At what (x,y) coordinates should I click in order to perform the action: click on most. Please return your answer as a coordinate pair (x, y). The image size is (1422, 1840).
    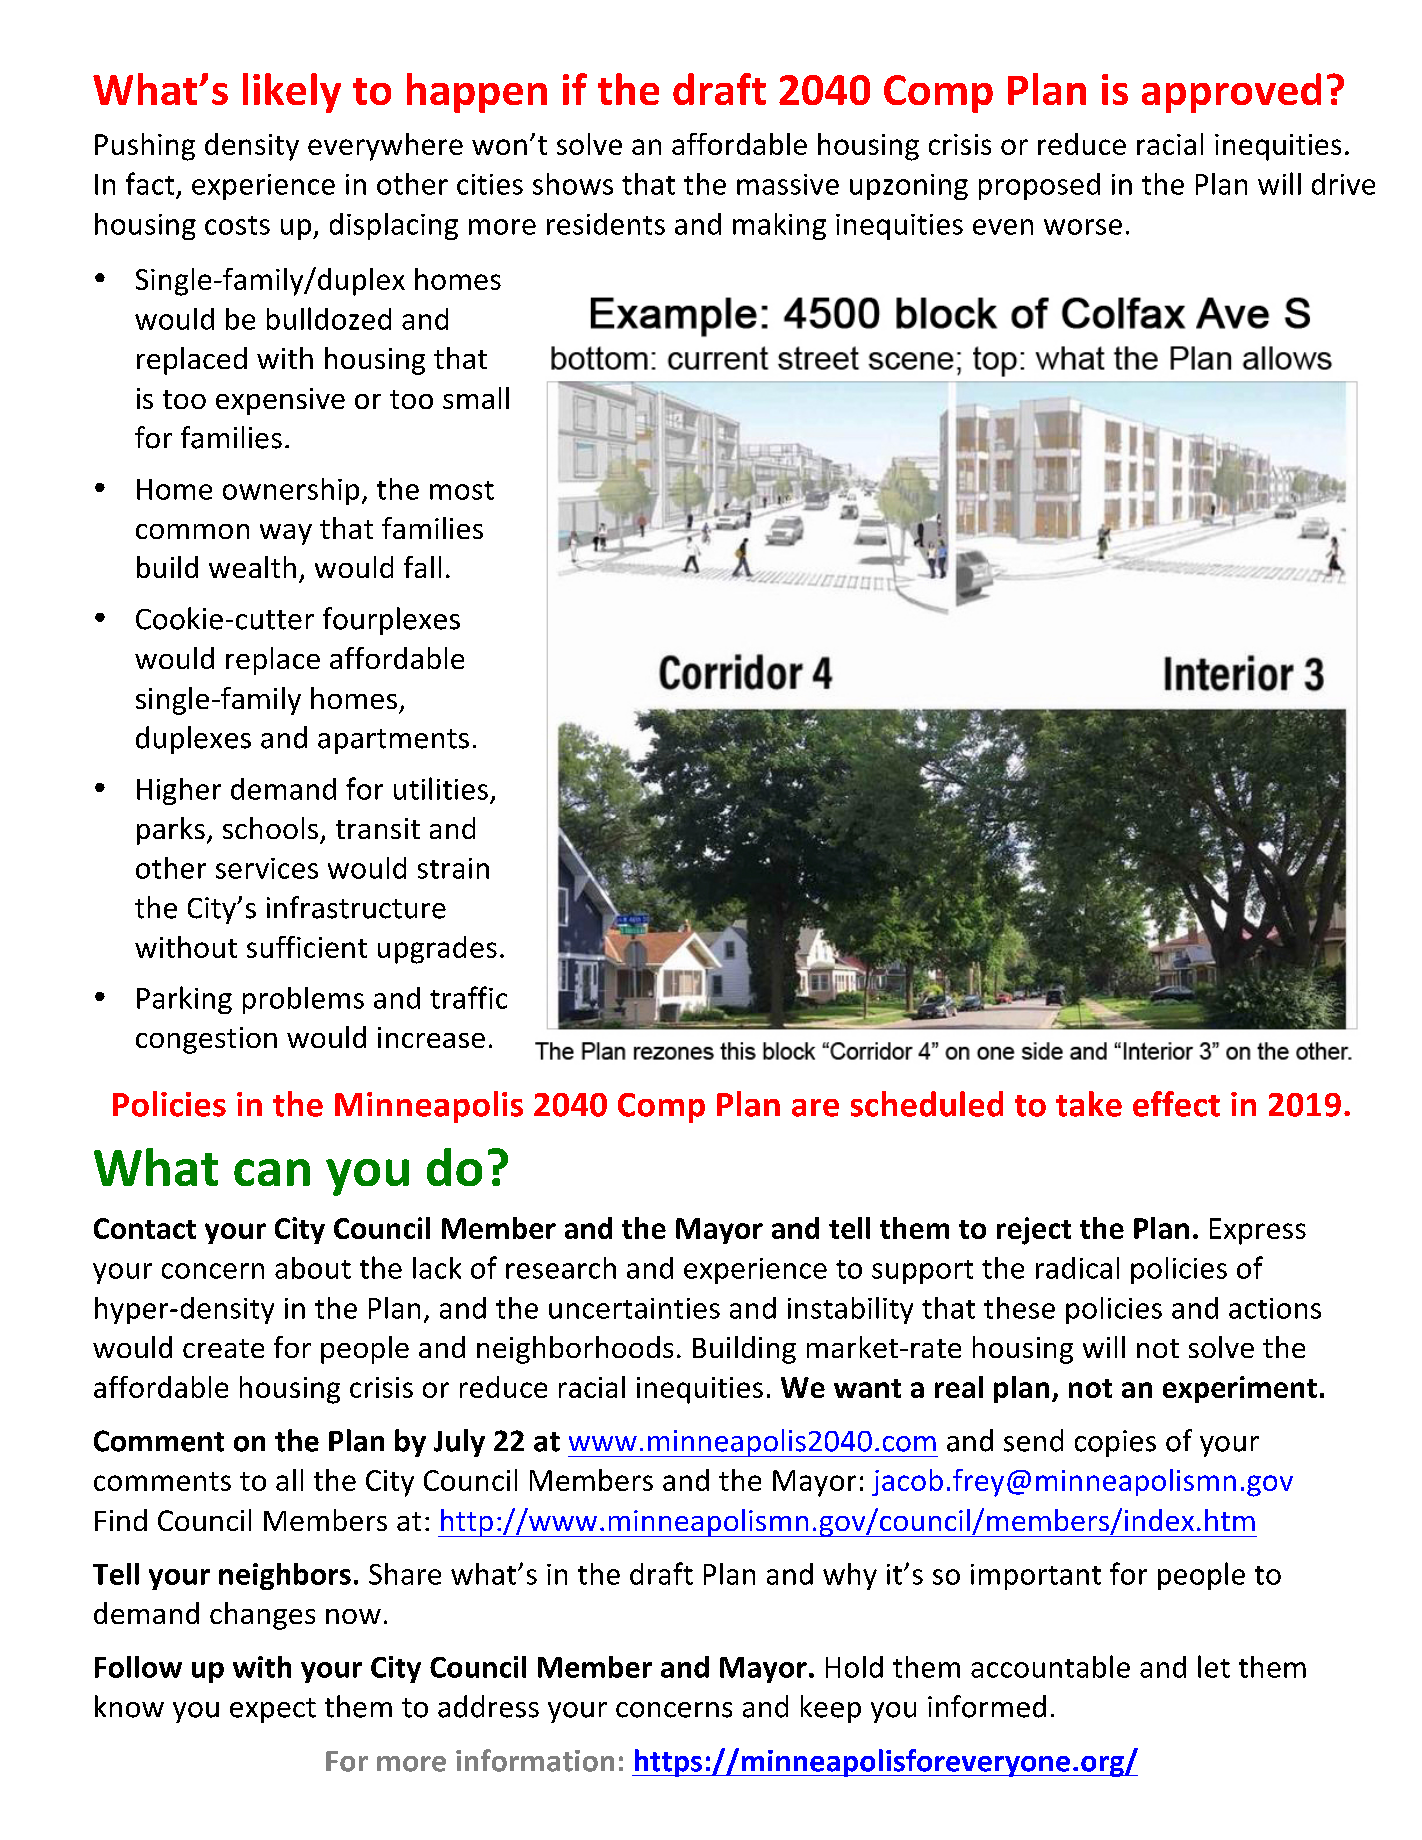
    Looking at the image, I should click on (462, 490).
